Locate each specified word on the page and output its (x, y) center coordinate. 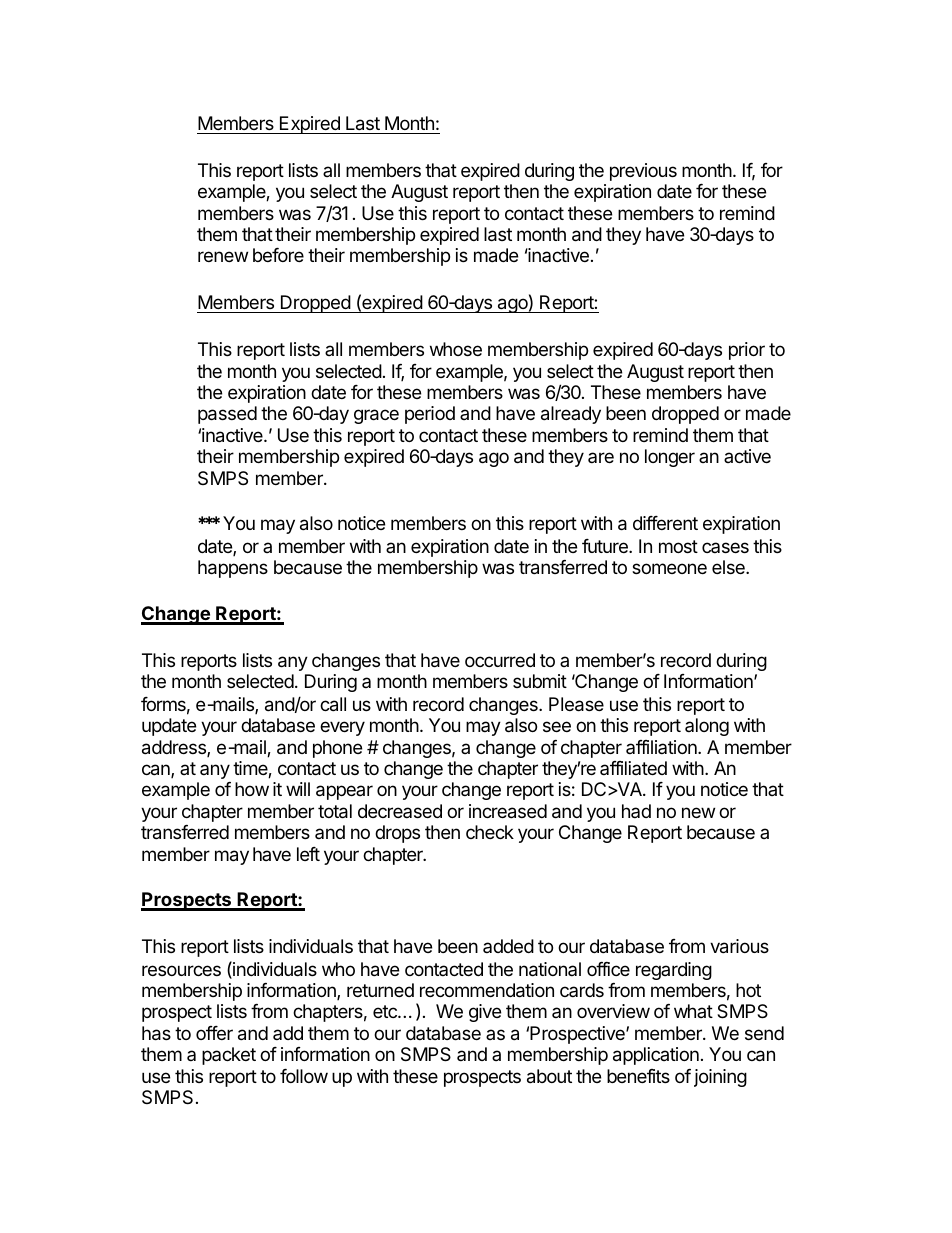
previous (643, 172)
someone (669, 568)
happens (233, 569)
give (485, 1013)
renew (223, 256)
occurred (500, 660)
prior (747, 351)
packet (229, 1056)
